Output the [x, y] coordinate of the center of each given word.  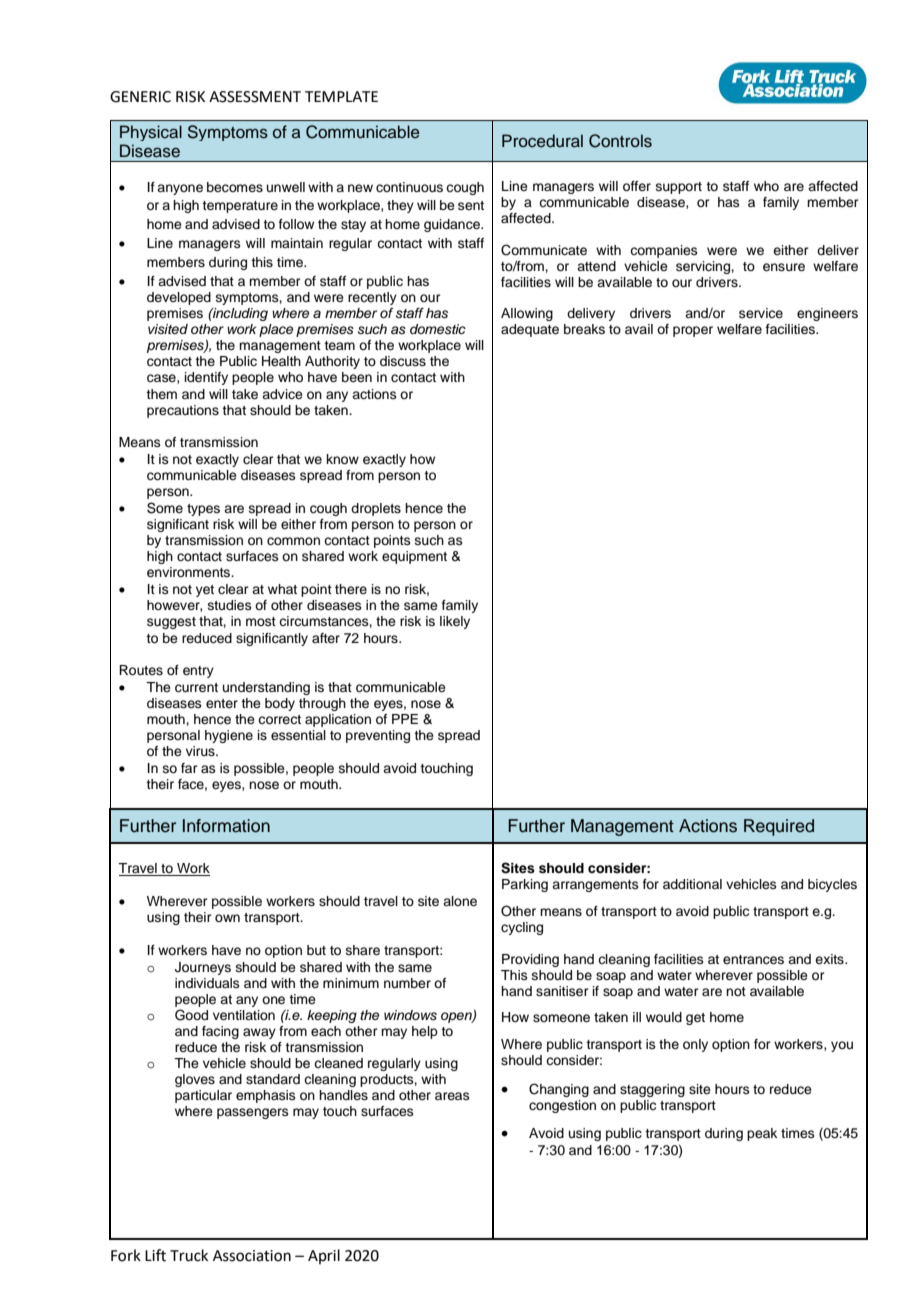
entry [198, 672]
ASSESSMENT [255, 97]
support [679, 188]
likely [455, 622]
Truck [189, 1255]
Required [779, 827]
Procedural [542, 141]
